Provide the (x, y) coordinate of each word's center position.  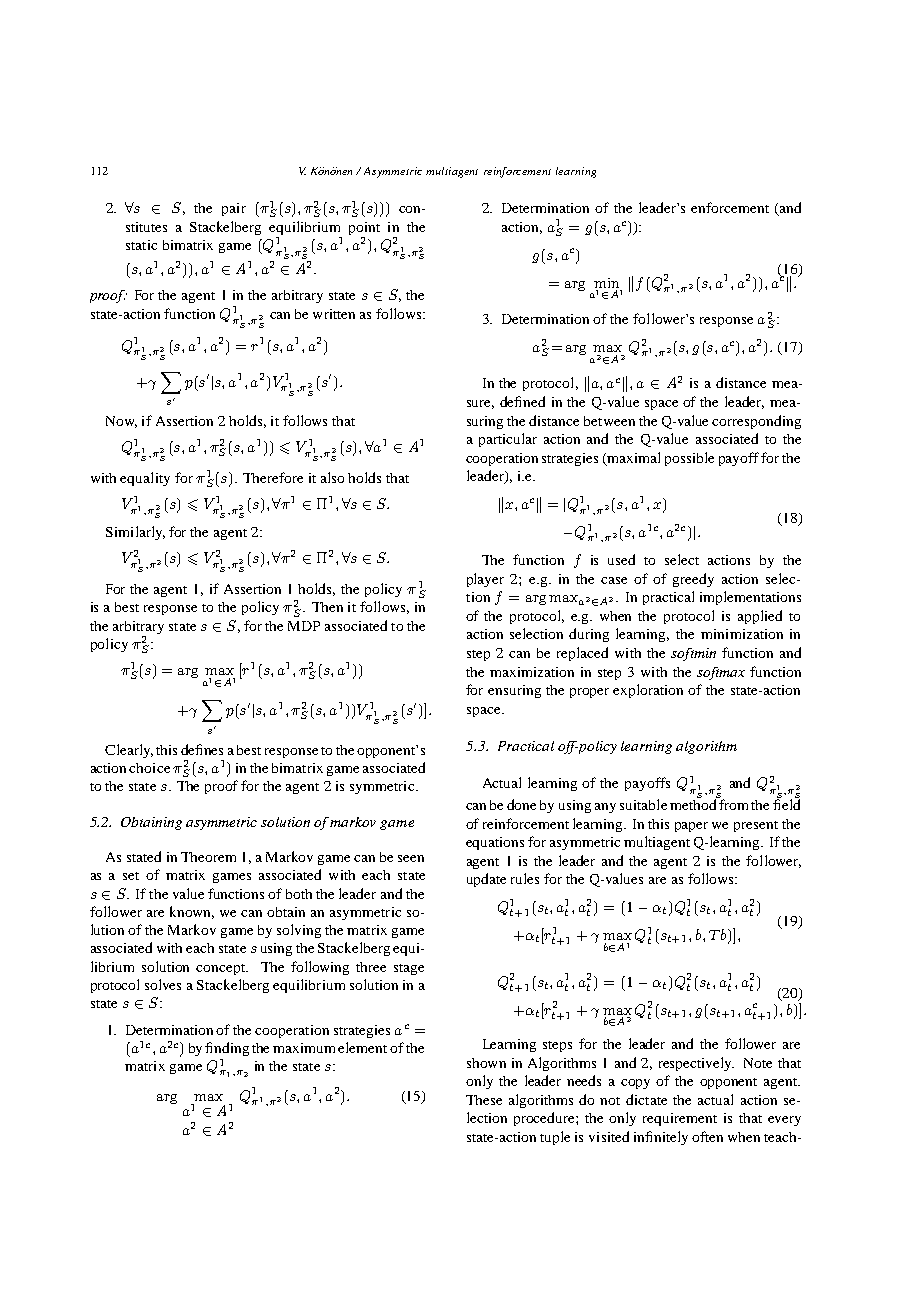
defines (202, 749)
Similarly (135, 533)
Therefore (273, 477)
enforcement (730, 207)
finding (227, 1049)
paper (691, 827)
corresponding (756, 422)
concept (221, 969)
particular (508, 440)
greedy (693, 580)
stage (409, 969)
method (694, 803)
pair (234, 209)
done (521, 804)
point (364, 228)
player (485, 580)
